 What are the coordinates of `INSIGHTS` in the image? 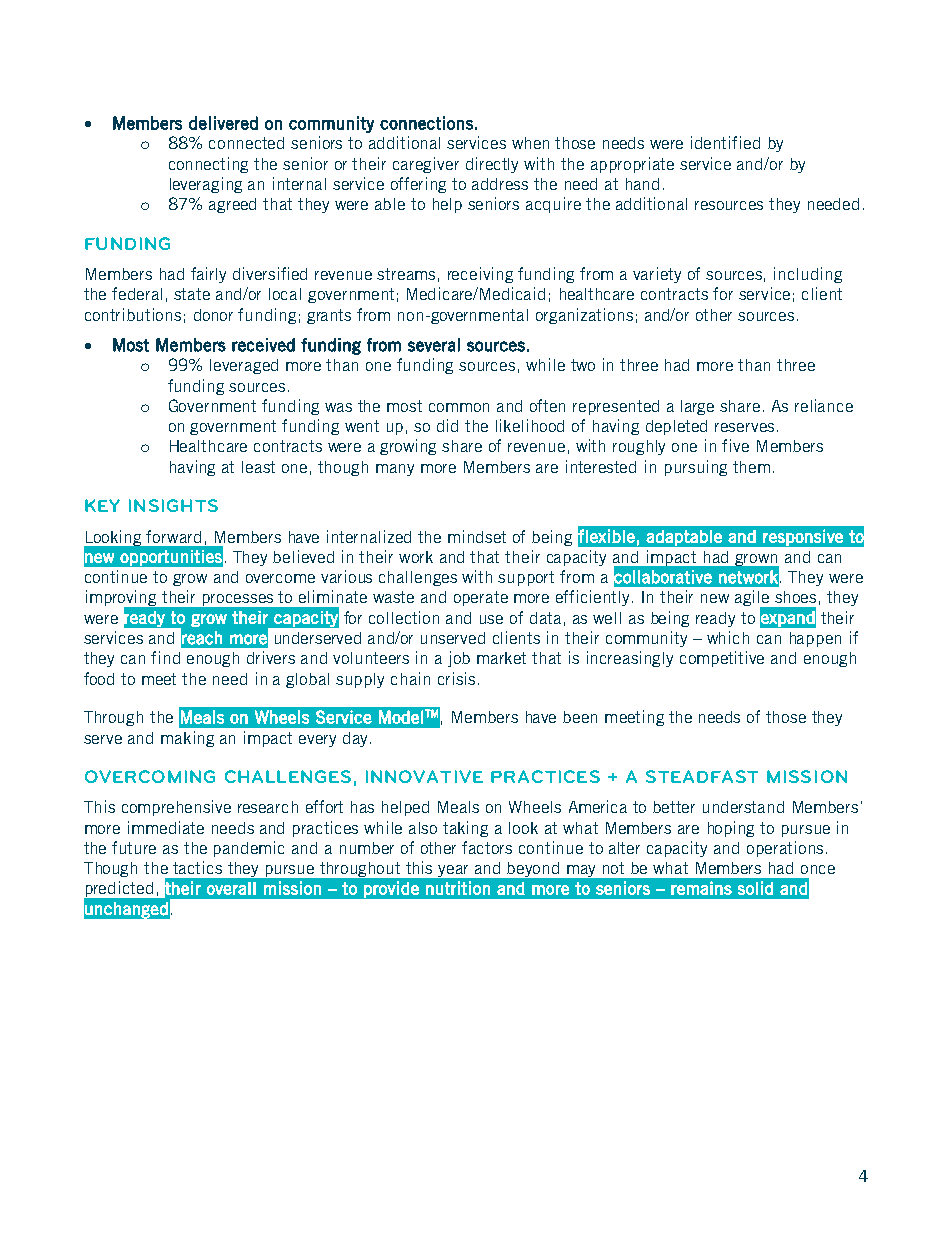 It's located at (173, 505).
